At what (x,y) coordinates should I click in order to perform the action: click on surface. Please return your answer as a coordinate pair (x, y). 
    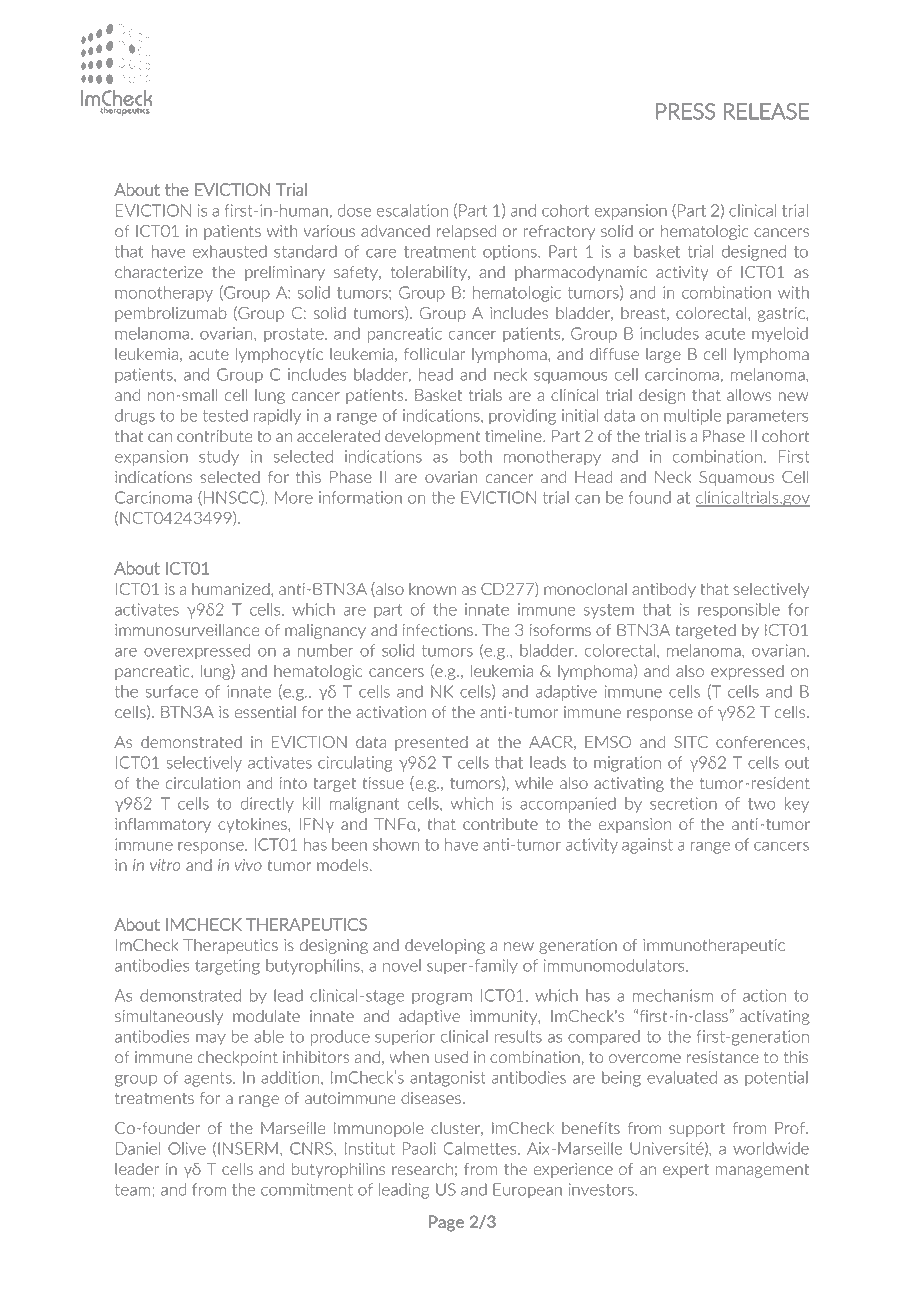
    Looking at the image, I should click on (171, 691).
